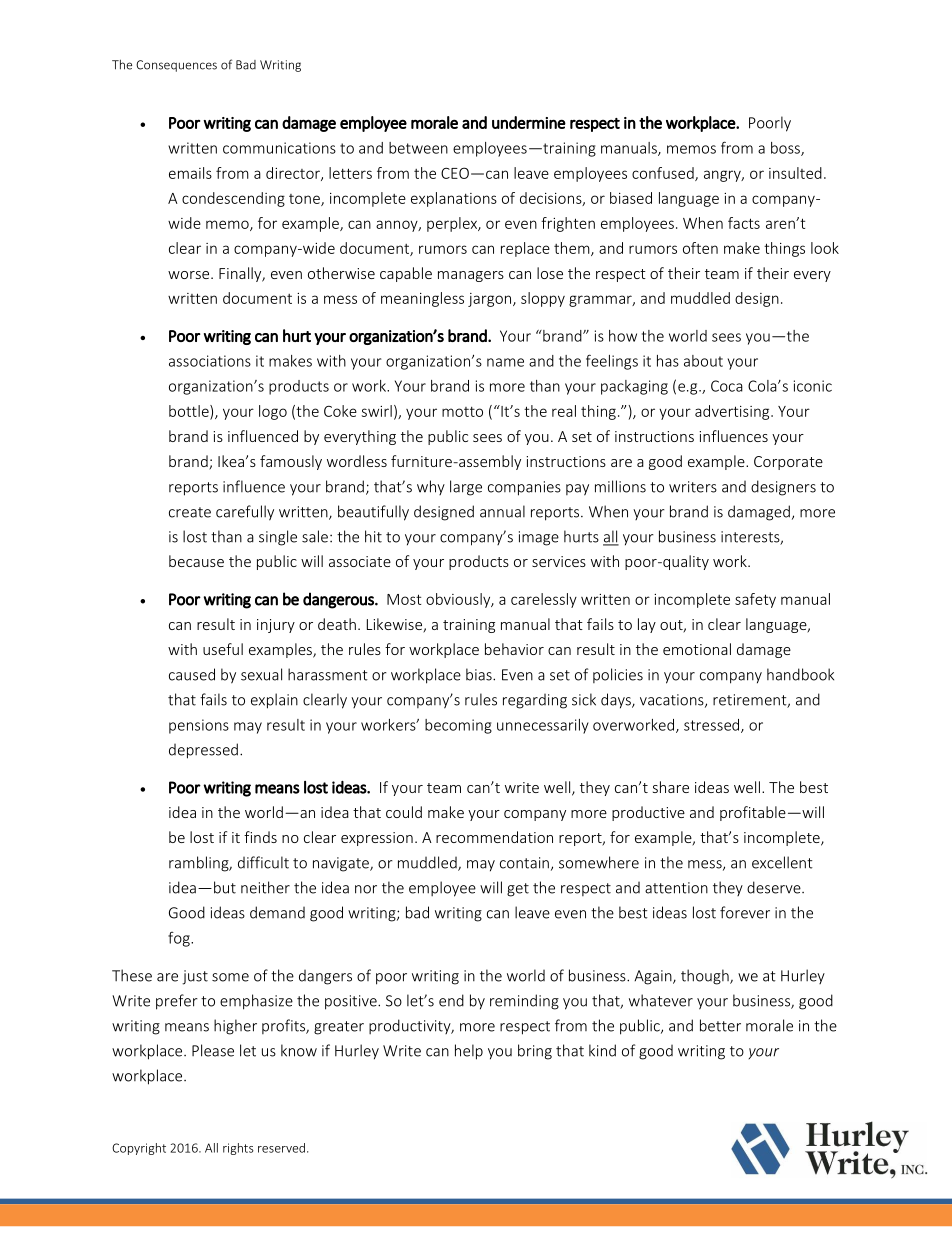  What do you see at coordinates (514, 649) in the image?
I see `behavior` at bounding box center [514, 649].
